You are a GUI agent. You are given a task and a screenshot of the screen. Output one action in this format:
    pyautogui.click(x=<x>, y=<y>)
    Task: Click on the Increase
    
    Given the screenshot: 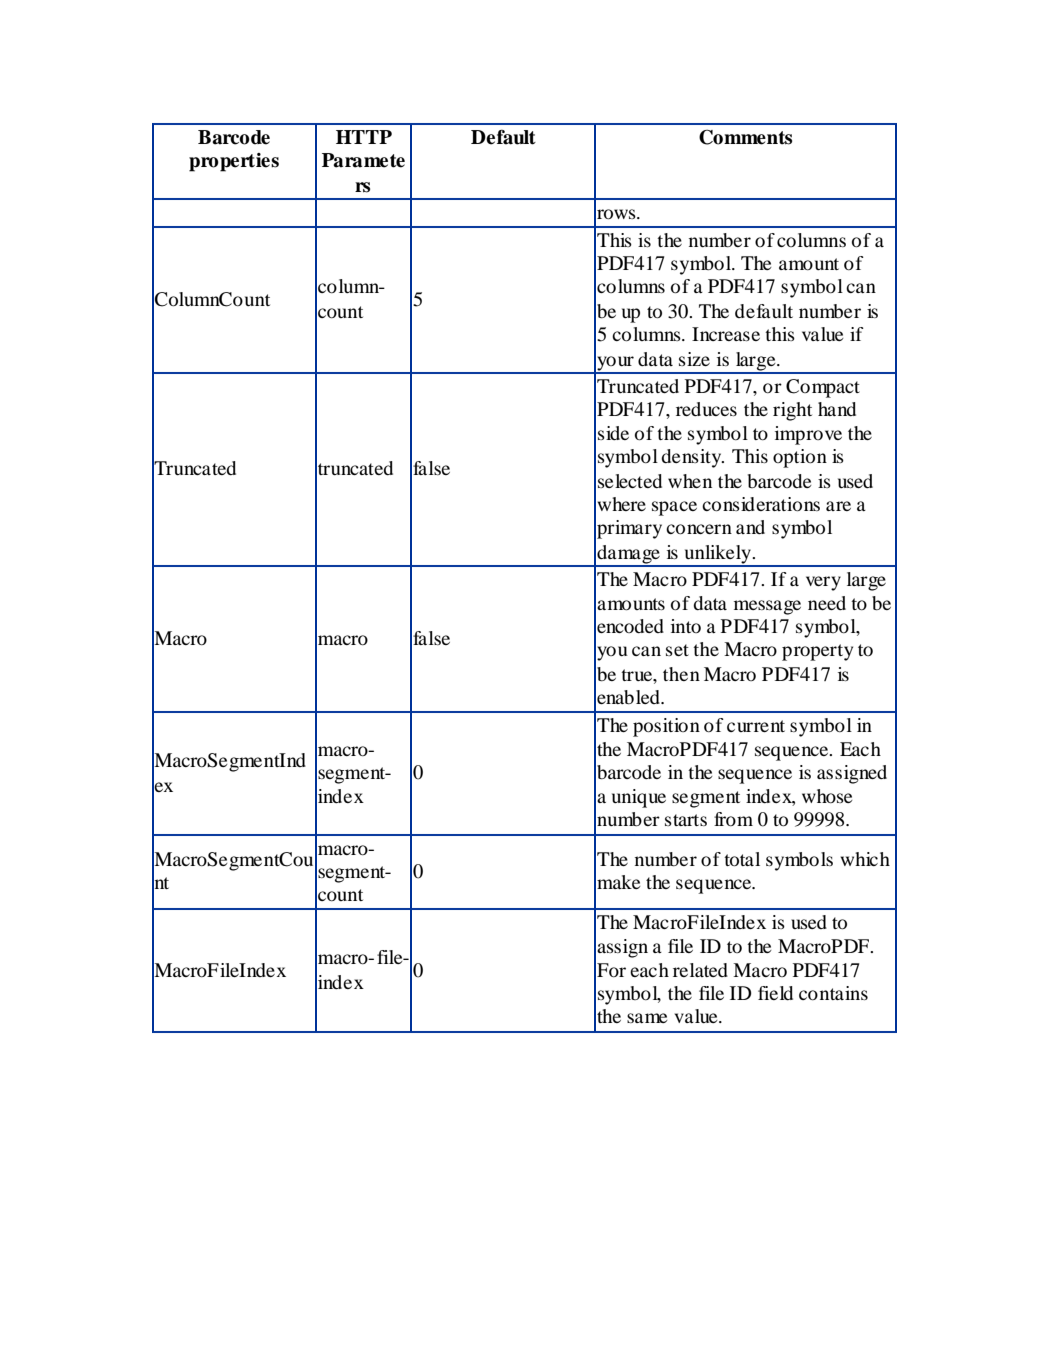 What is the action you would take?
    pyautogui.click(x=726, y=334)
